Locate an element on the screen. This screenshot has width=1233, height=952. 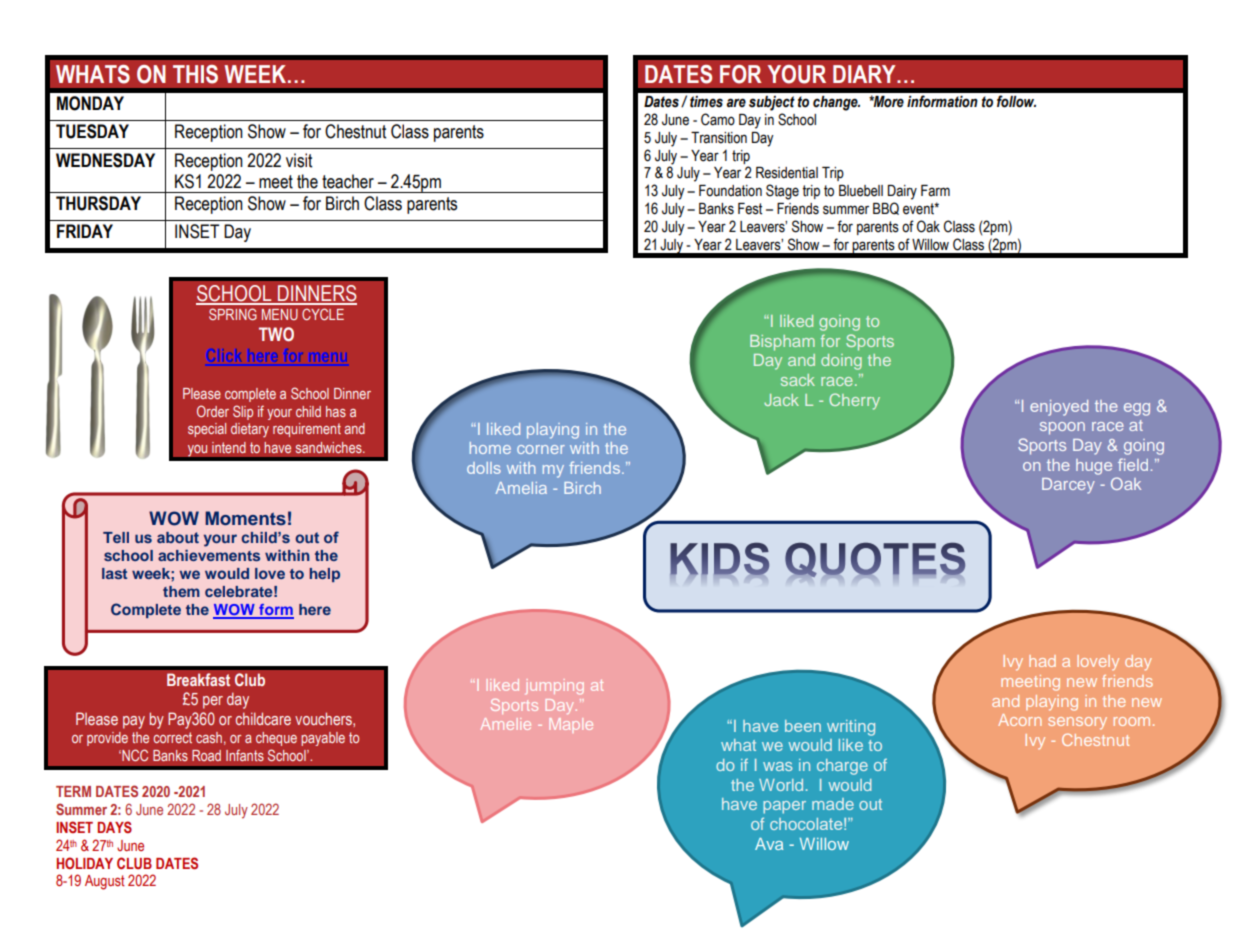
THIS is located at coordinates (195, 74).
